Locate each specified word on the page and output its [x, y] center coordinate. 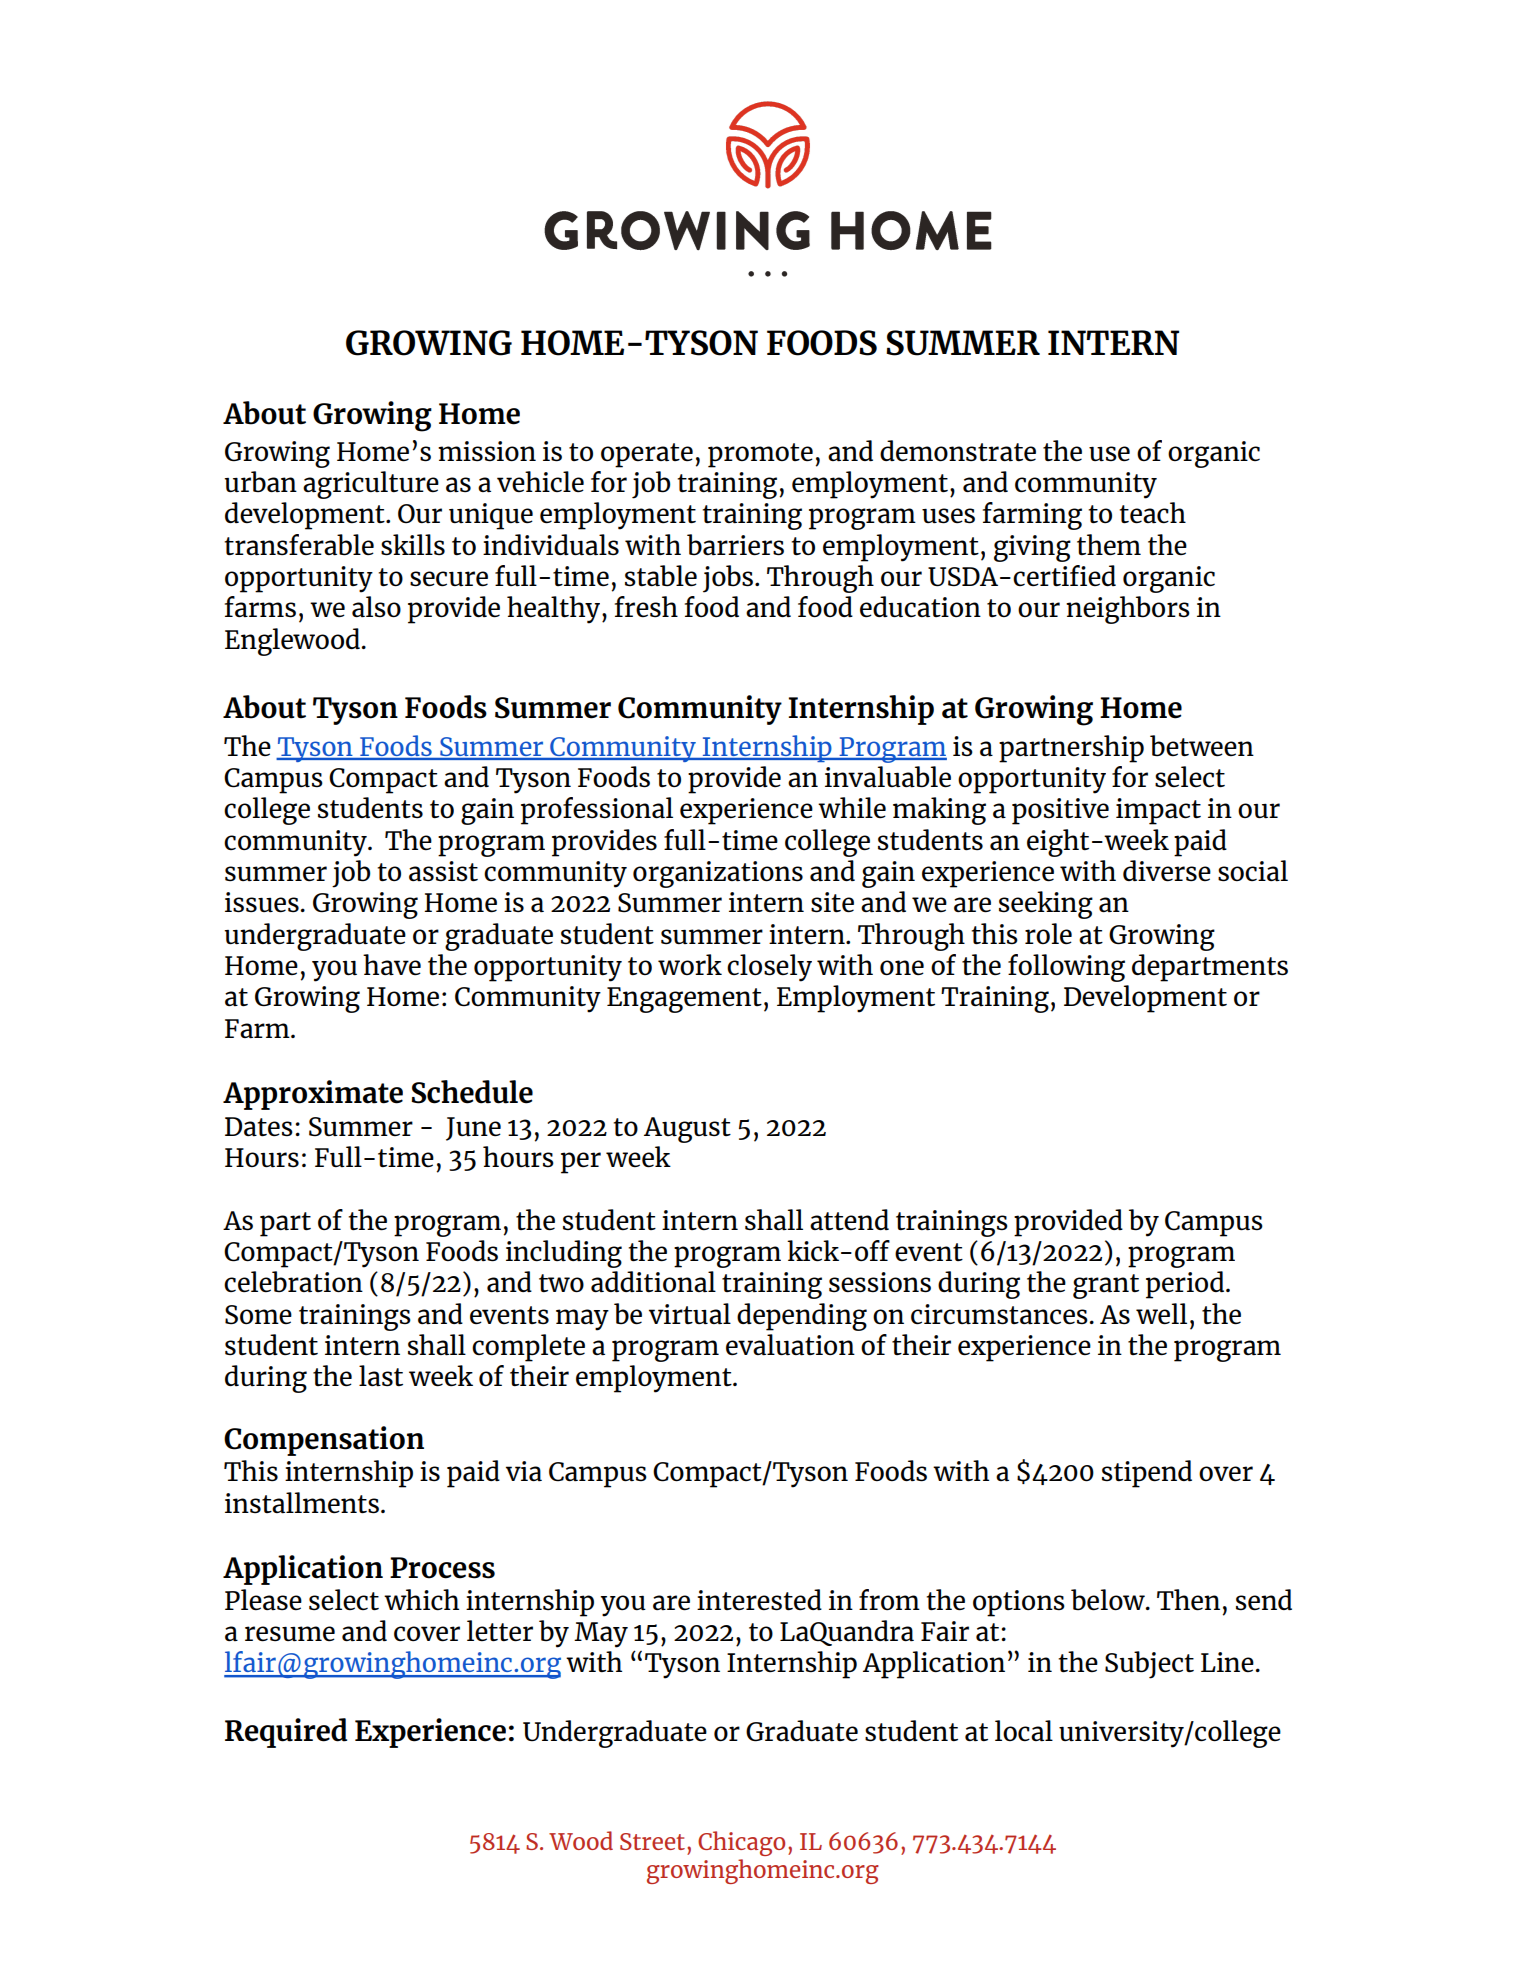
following [1066, 968]
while [852, 807]
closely [769, 968]
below [1109, 1600]
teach [1152, 513]
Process [442, 1568]
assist [443, 871]
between [1202, 746]
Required [286, 1733]
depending [802, 1317]
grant [1106, 1286]
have [392, 964]
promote [760, 455]
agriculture [371, 485]
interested [759, 1600]
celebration [293, 1282]
